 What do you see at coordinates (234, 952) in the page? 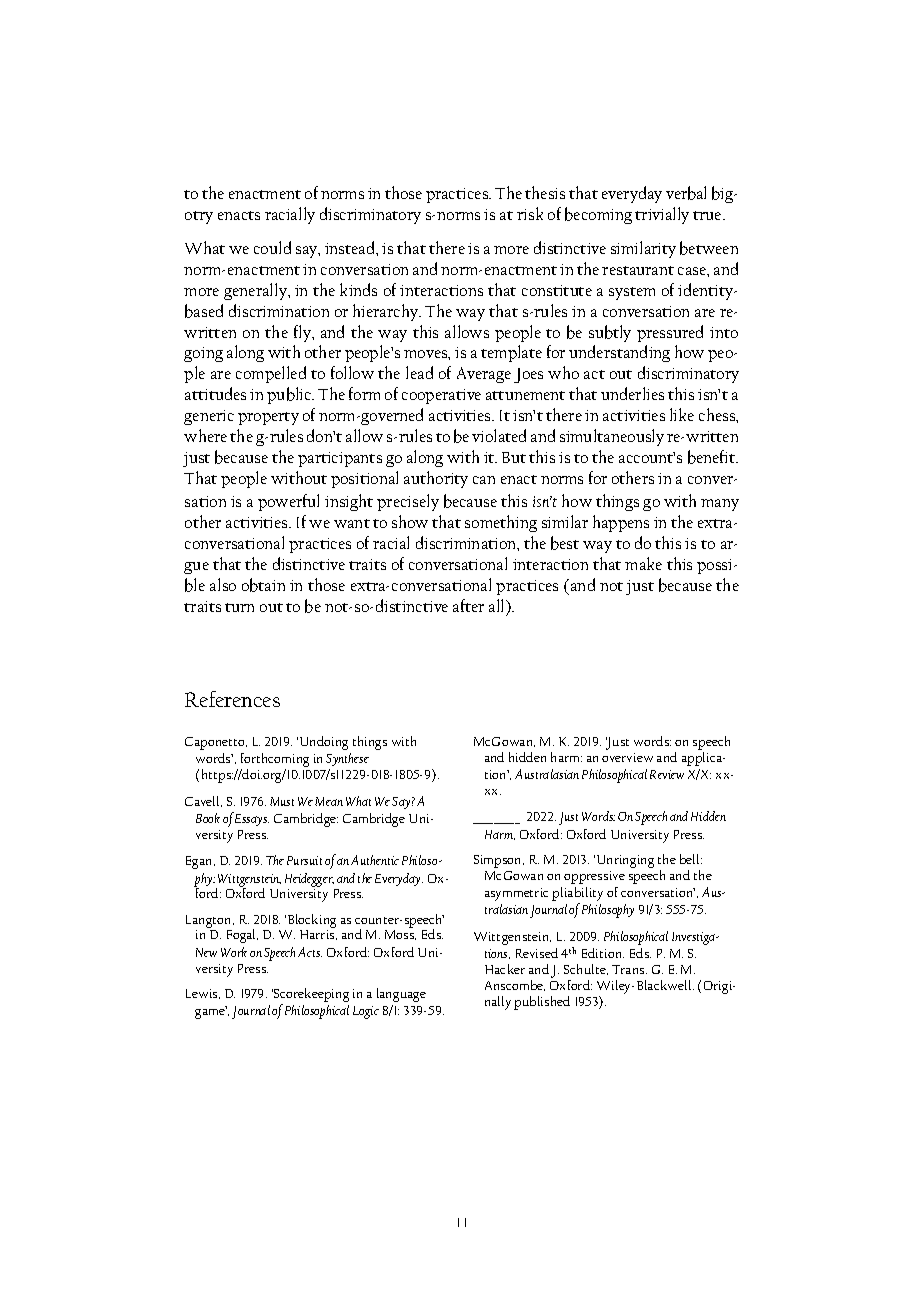
I see `Work` at bounding box center [234, 952].
